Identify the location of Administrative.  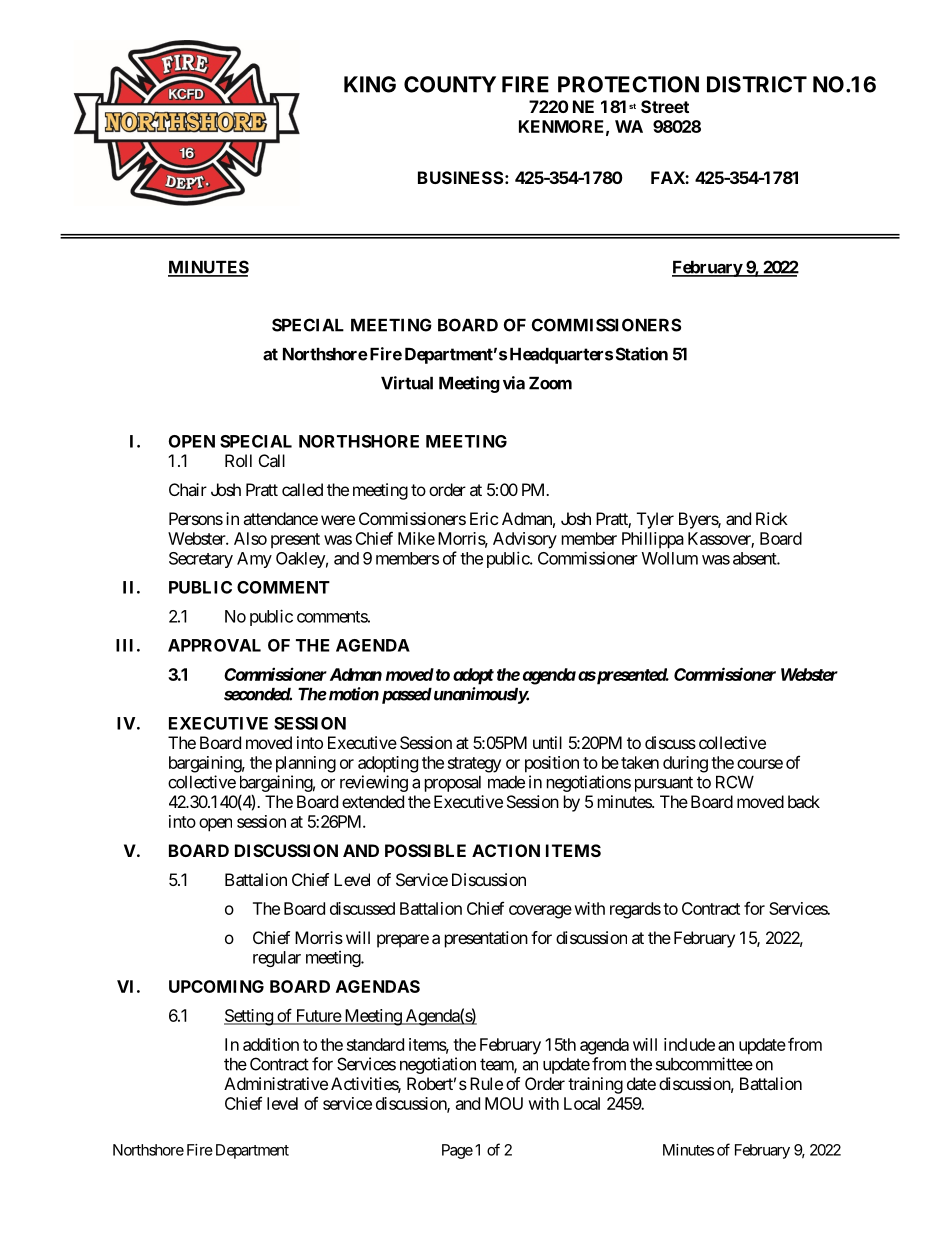
(276, 1083).
